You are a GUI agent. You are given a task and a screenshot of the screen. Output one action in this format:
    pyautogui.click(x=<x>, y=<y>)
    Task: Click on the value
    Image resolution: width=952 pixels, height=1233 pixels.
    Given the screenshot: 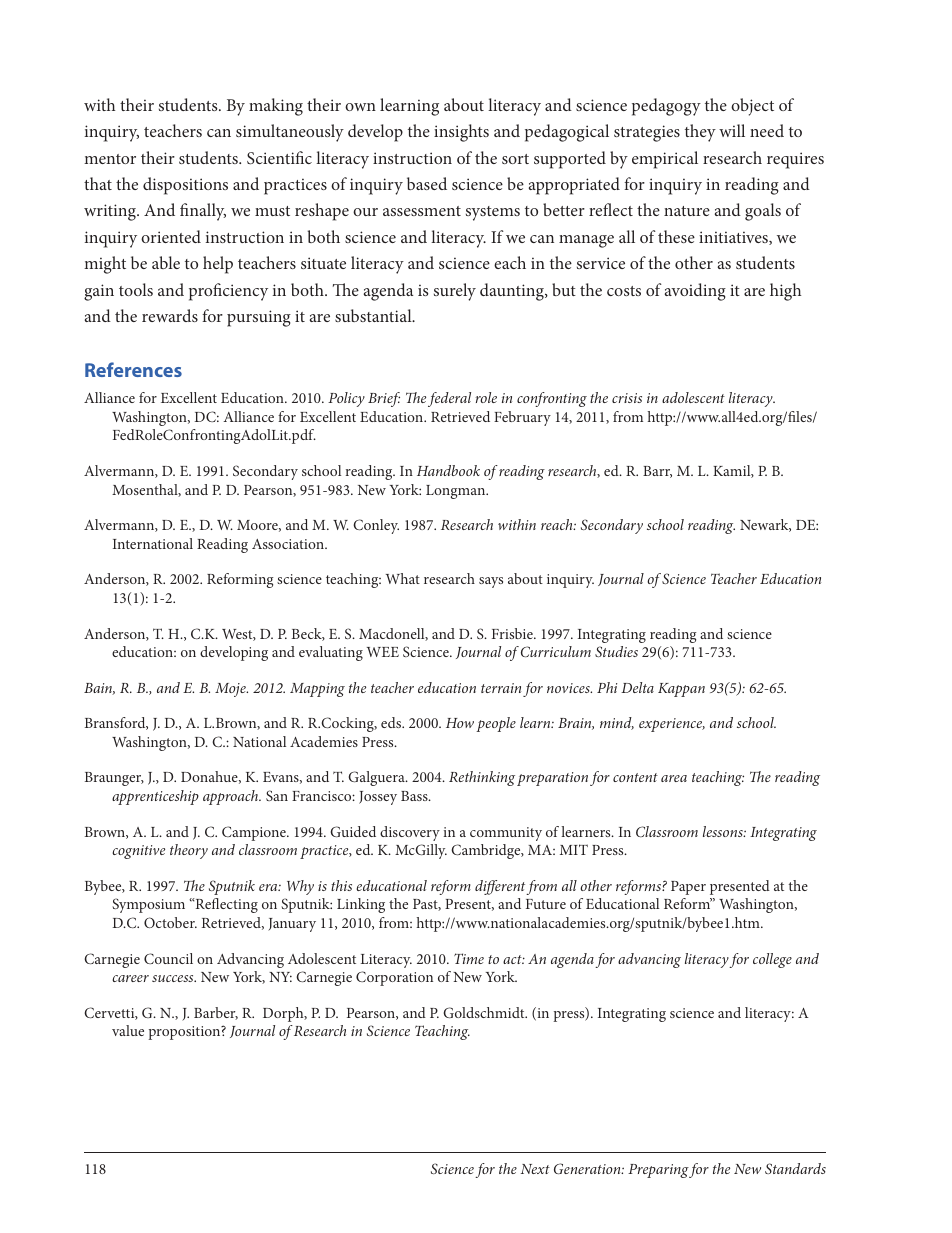 What is the action you would take?
    pyautogui.click(x=128, y=1030)
